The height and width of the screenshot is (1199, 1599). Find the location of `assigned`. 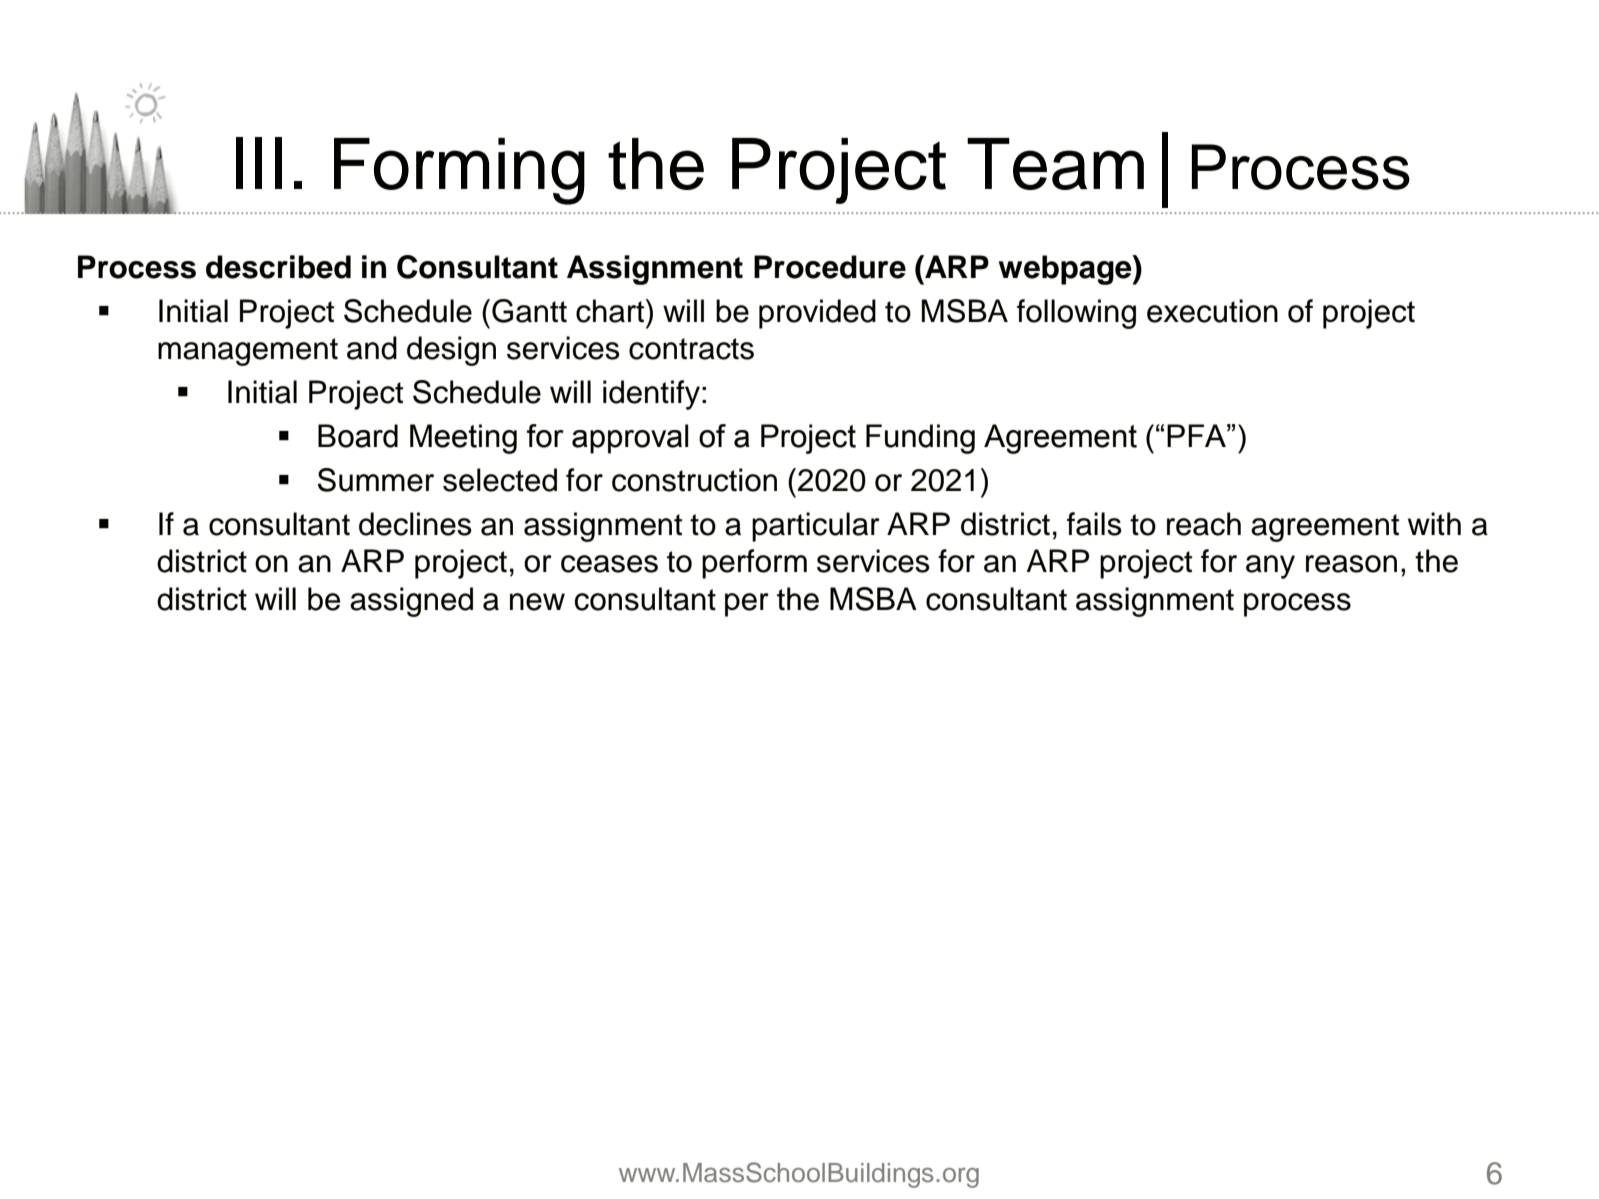

assigned is located at coordinates (411, 602).
